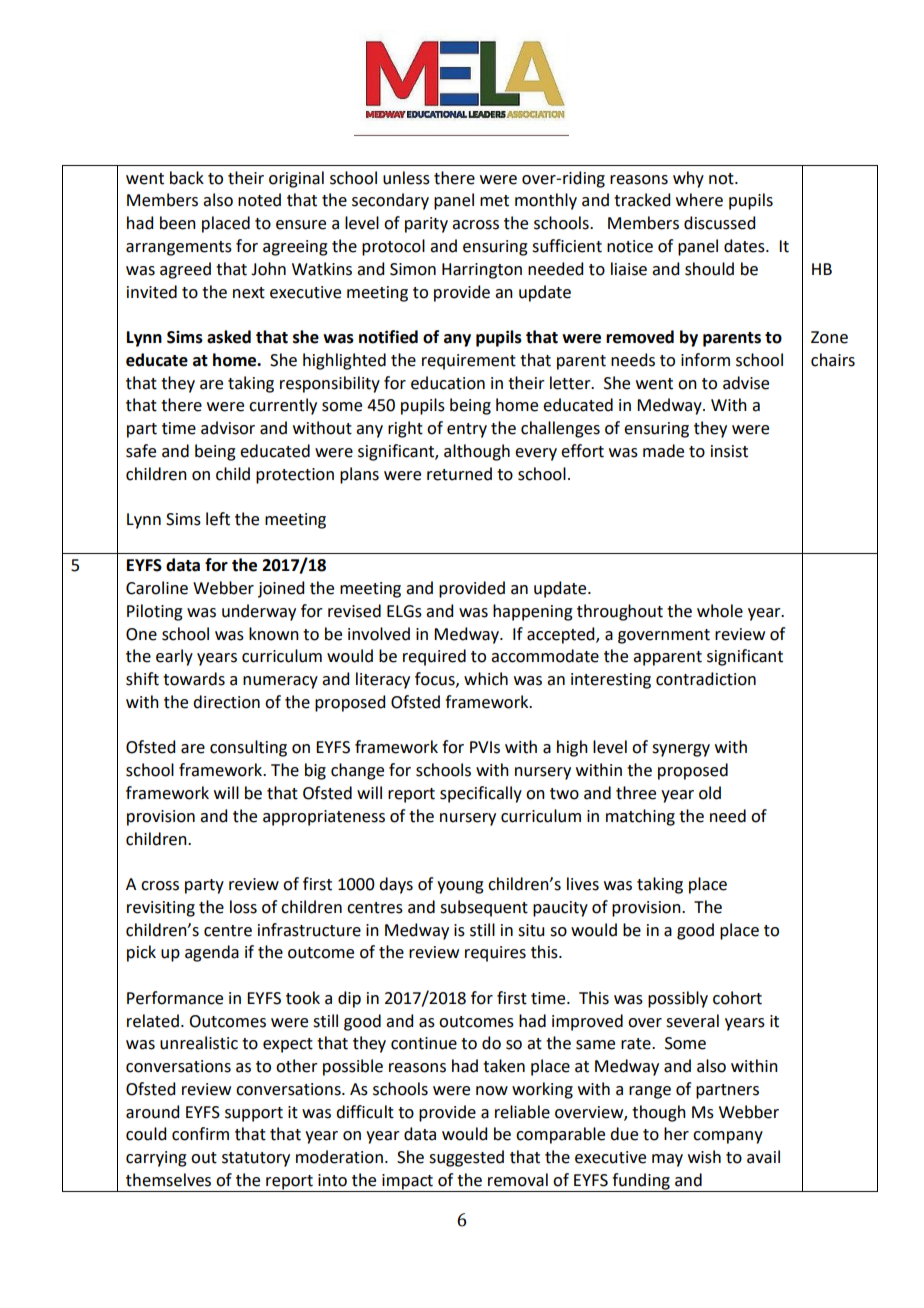  I want to click on suggested, so click(466, 1158).
